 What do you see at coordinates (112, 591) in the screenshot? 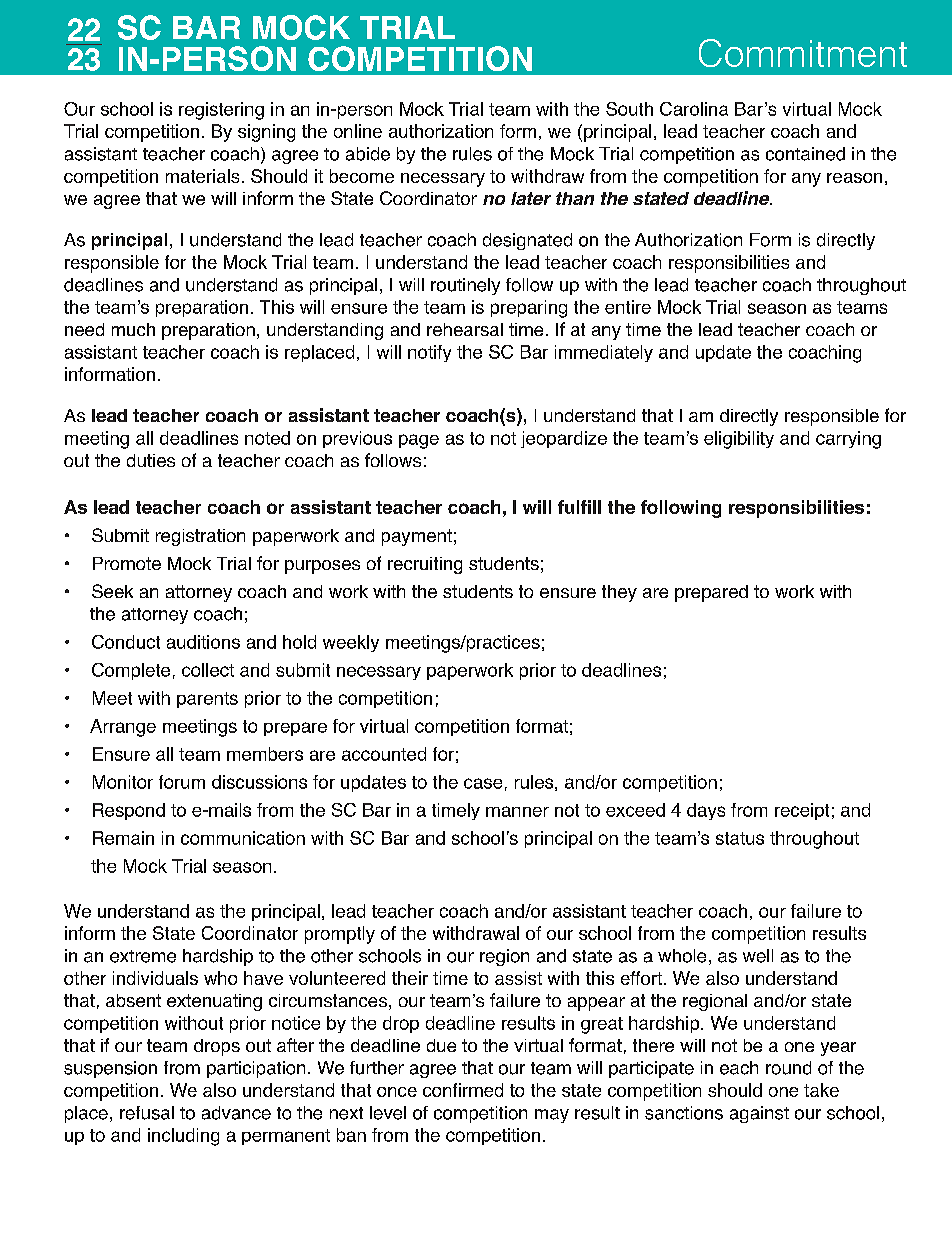
I see `Seek` at bounding box center [112, 591].
